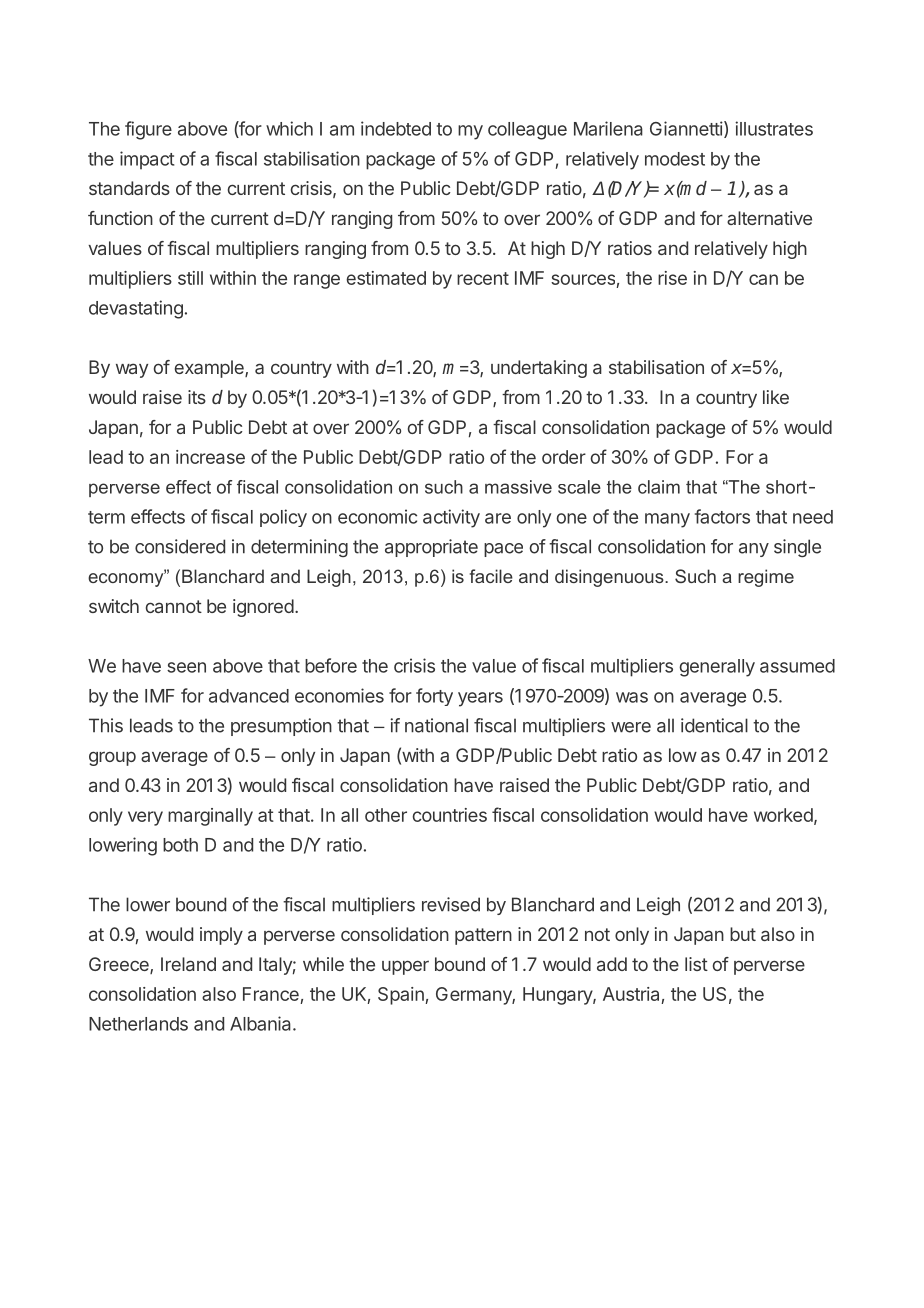 This screenshot has height=1308, width=924. What do you see at coordinates (714, 725) in the screenshot?
I see `identical` at bounding box center [714, 725].
